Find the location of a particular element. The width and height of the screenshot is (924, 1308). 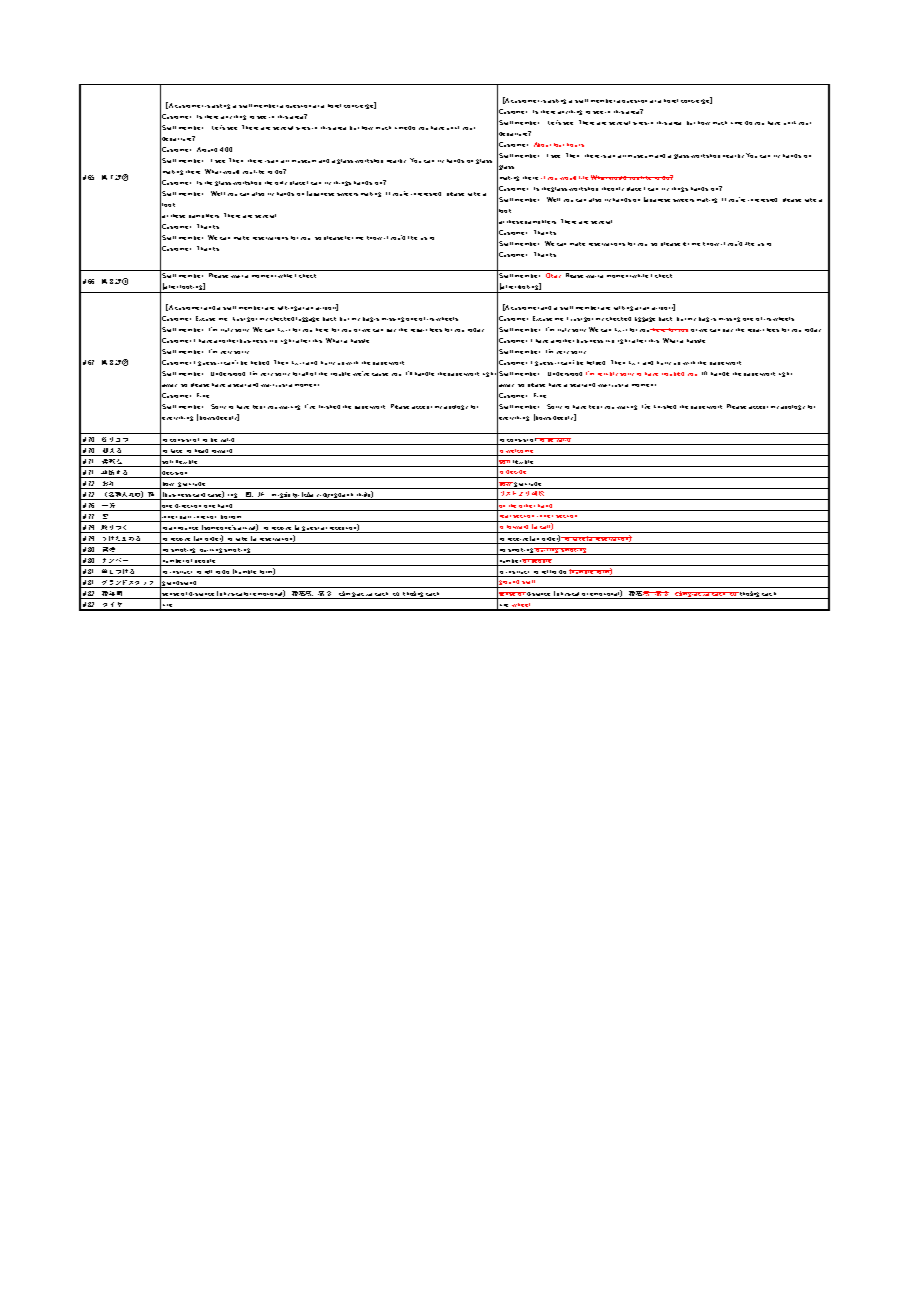

four is located at coordinates (559, 145).
